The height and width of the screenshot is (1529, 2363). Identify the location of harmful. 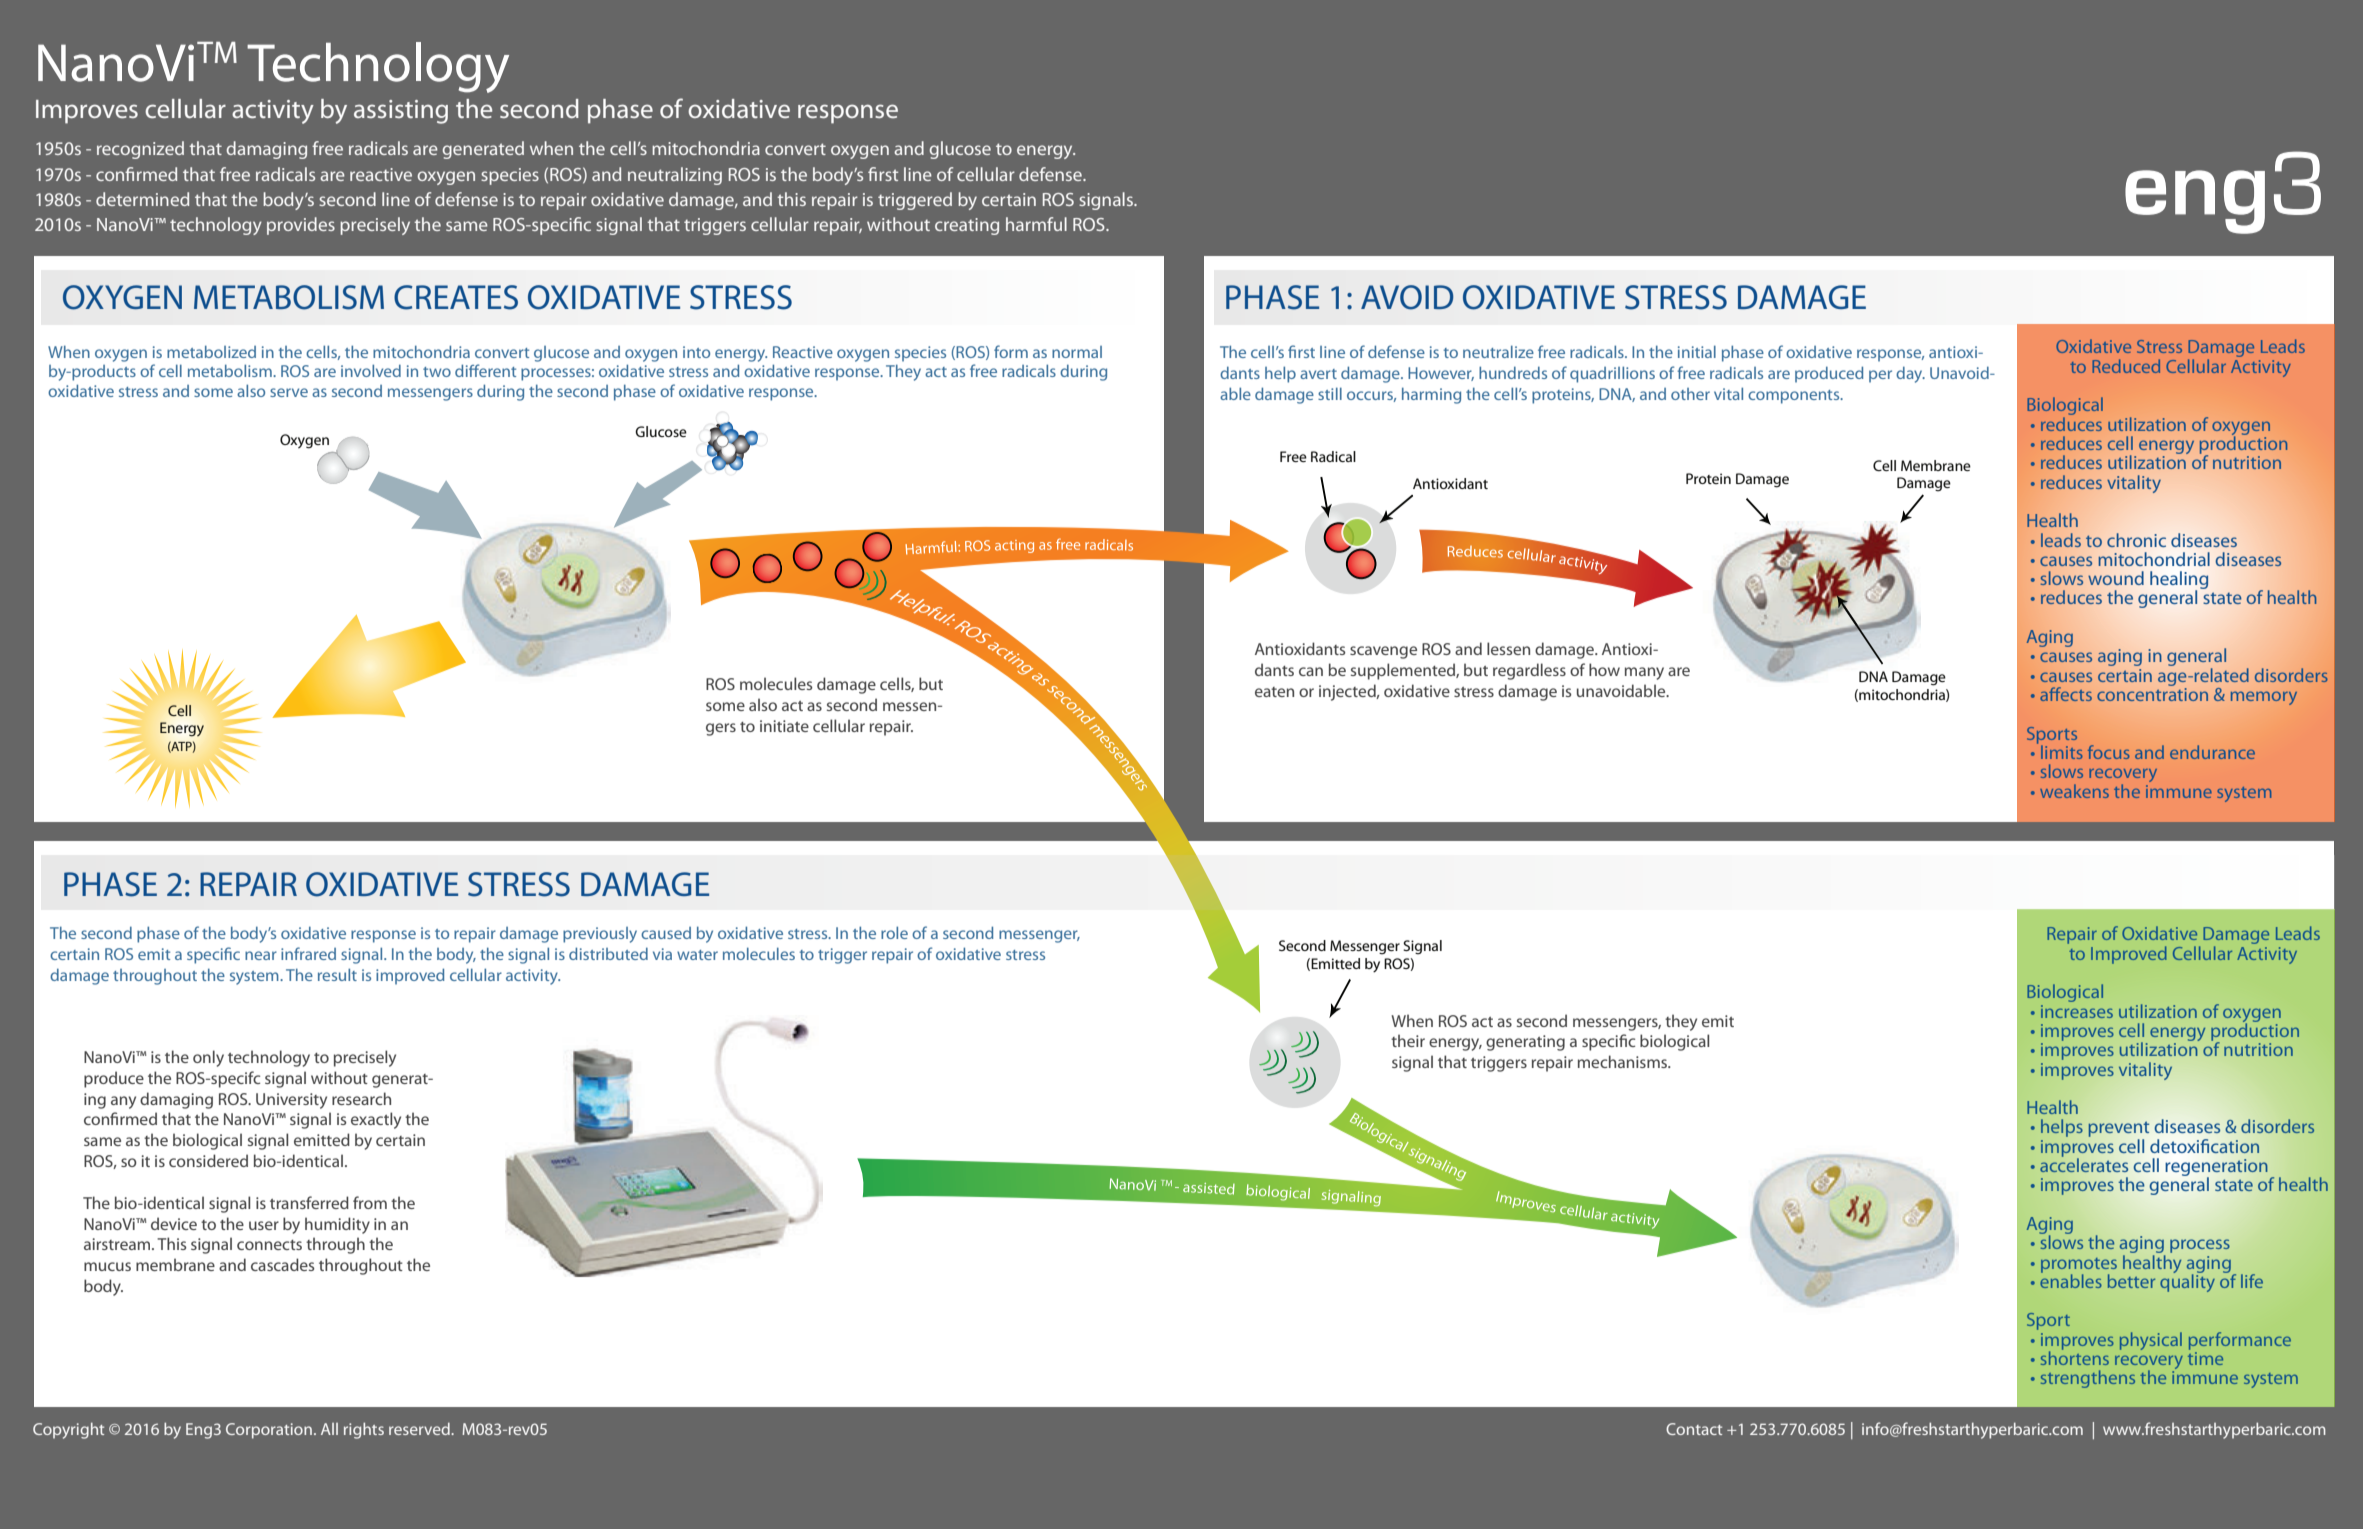
(1036, 224).
